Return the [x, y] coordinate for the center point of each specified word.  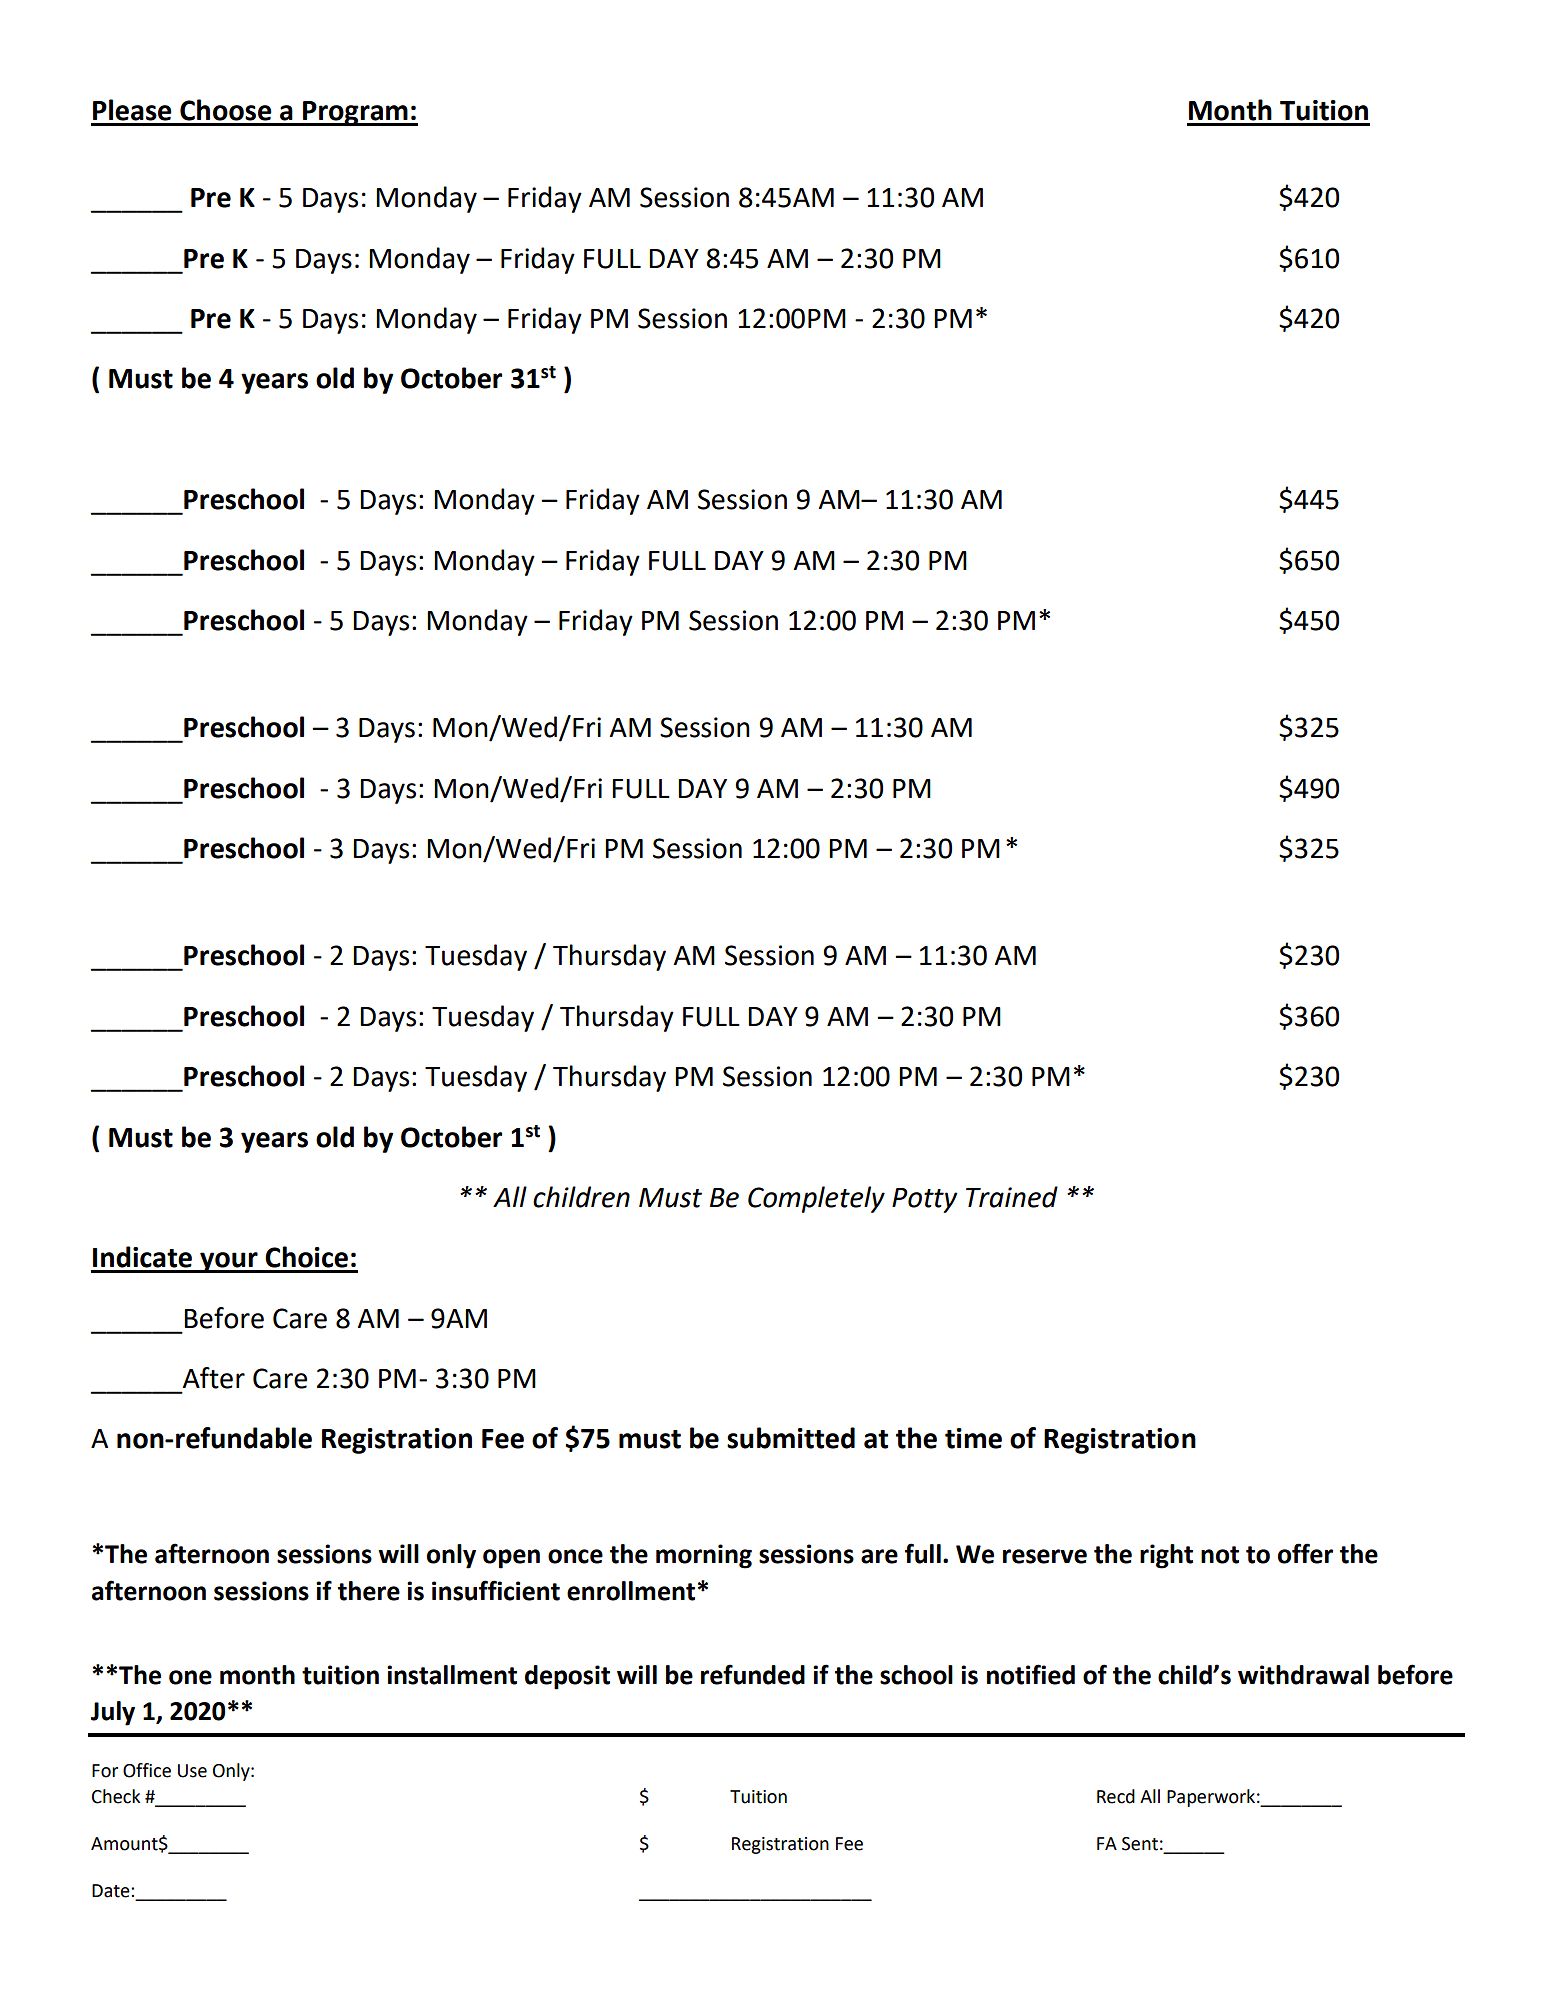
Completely [816, 1199]
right [1166, 1556]
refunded [753, 1674]
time [973, 1438]
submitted [791, 1438]
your [229, 1262]
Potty [925, 1200]
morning [704, 1556]
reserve [1045, 1556]
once [575, 1556]
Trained [1012, 1197]
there [369, 1591]
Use [192, 1771]
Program [355, 113]
